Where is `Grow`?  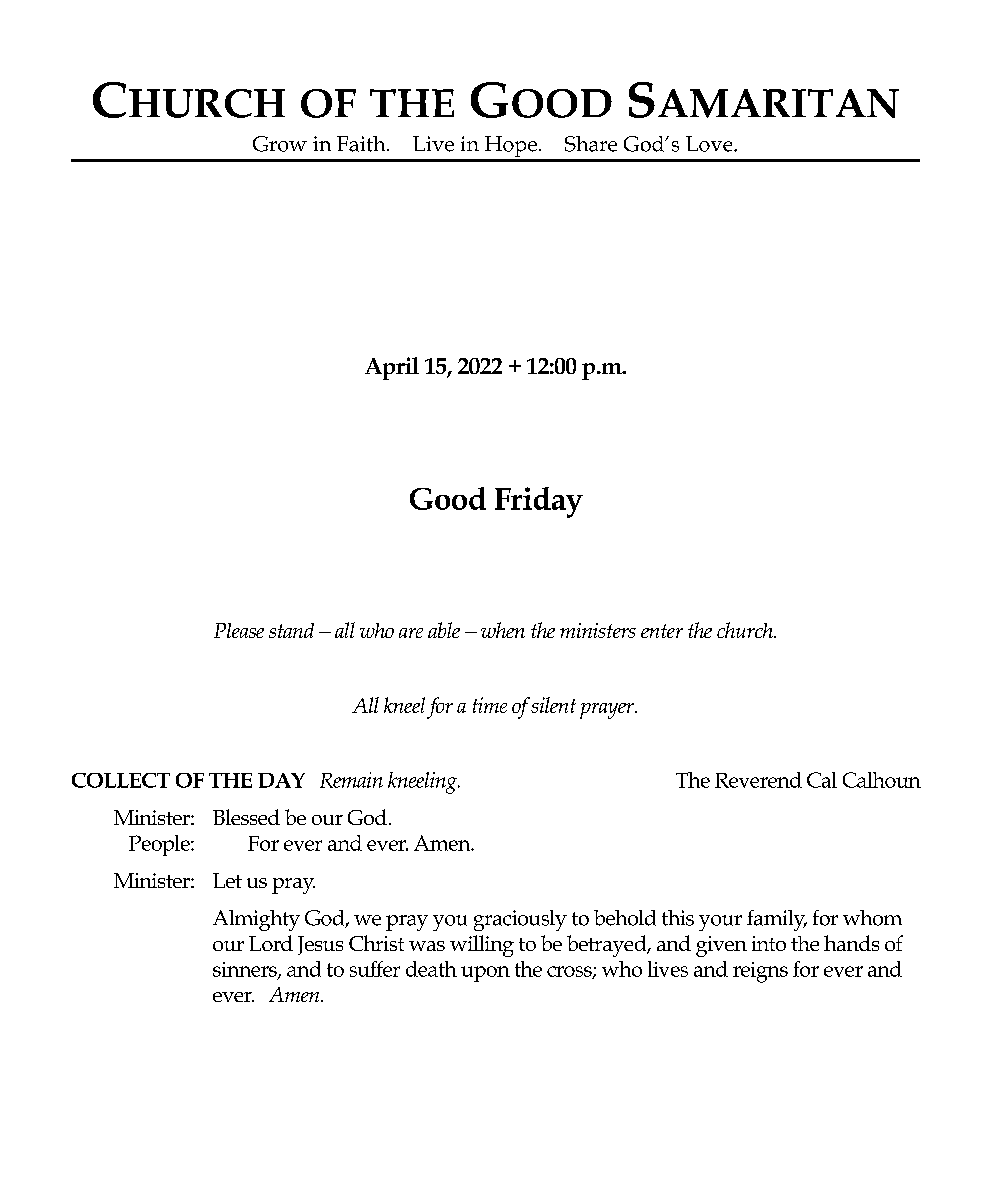 Grow is located at coordinates (280, 144).
